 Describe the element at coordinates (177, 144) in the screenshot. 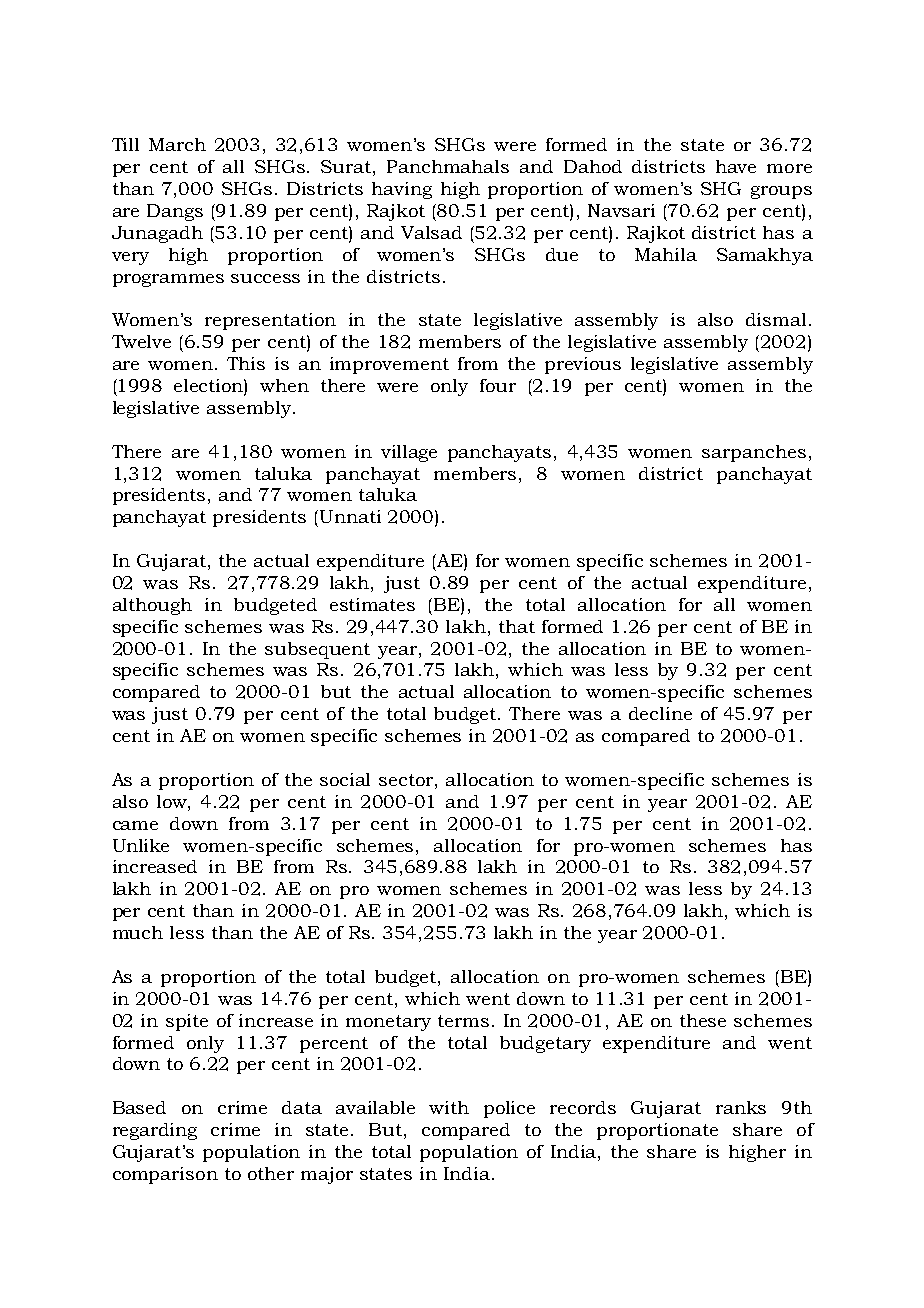

I see `March` at that location.
